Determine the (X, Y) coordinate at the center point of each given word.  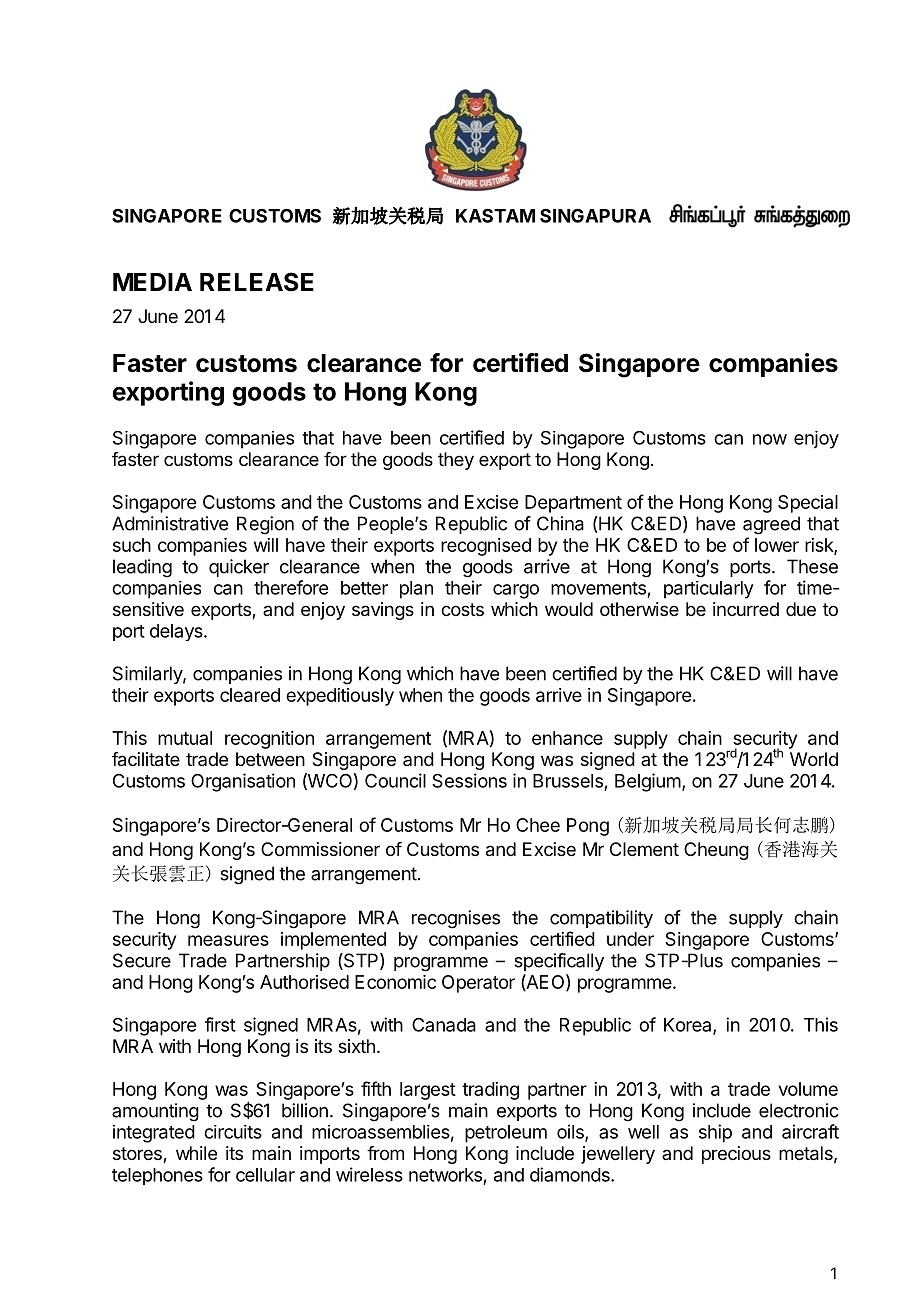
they (456, 461)
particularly (709, 590)
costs (462, 609)
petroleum (506, 1134)
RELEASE (257, 282)
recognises (456, 919)
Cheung (716, 851)
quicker (239, 568)
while (196, 1153)
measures (228, 940)
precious (736, 1155)
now (770, 439)
